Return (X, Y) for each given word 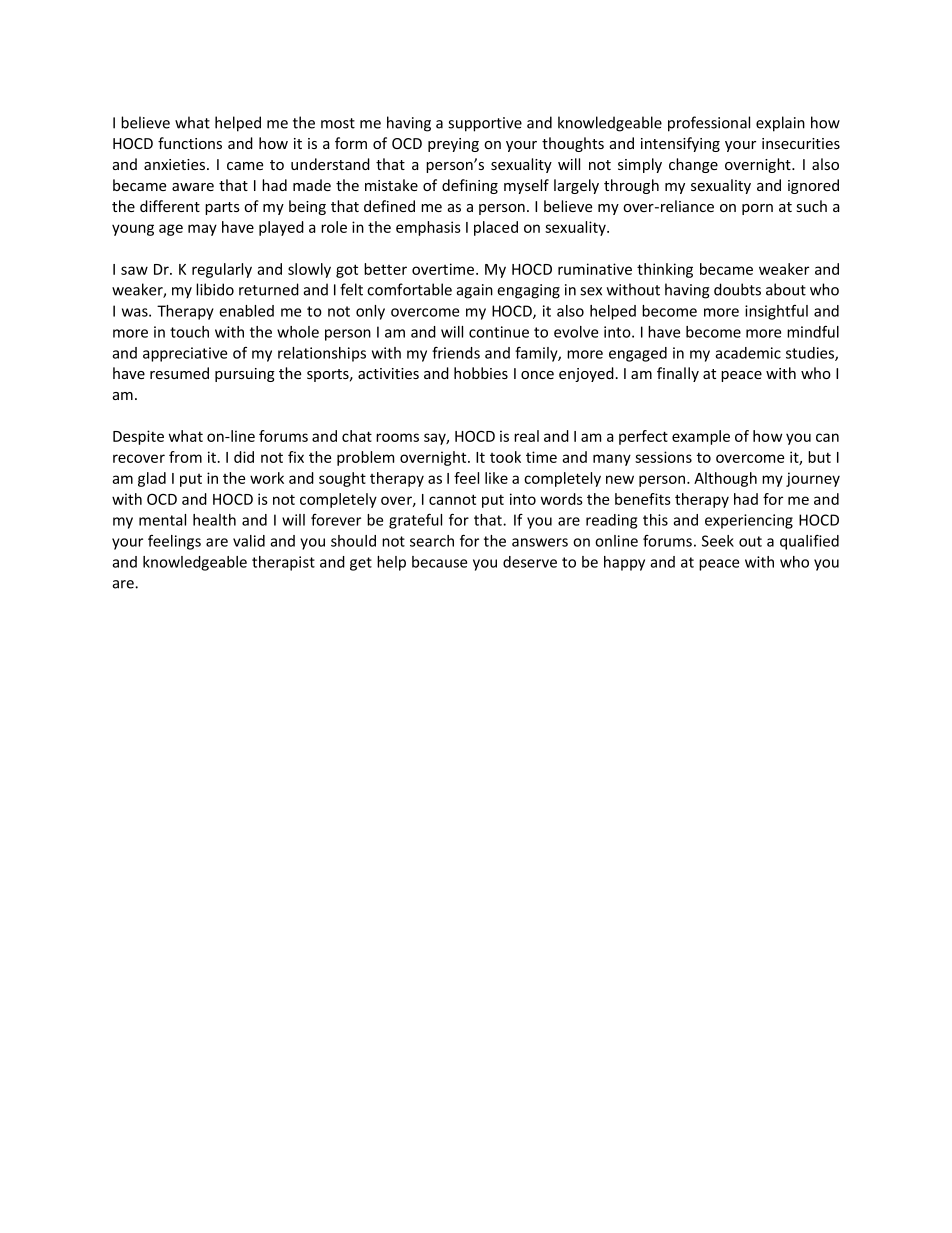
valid (249, 541)
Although (725, 479)
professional (709, 124)
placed (496, 228)
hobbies (481, 373)
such (812, 206)
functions (190, 143)
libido (215, 289)
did (244, 457)
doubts (737, 289)
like (496, 478)
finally (678, 374)
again (475, 291)
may (202, 230)
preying (453, 145)
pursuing (245, 375)
